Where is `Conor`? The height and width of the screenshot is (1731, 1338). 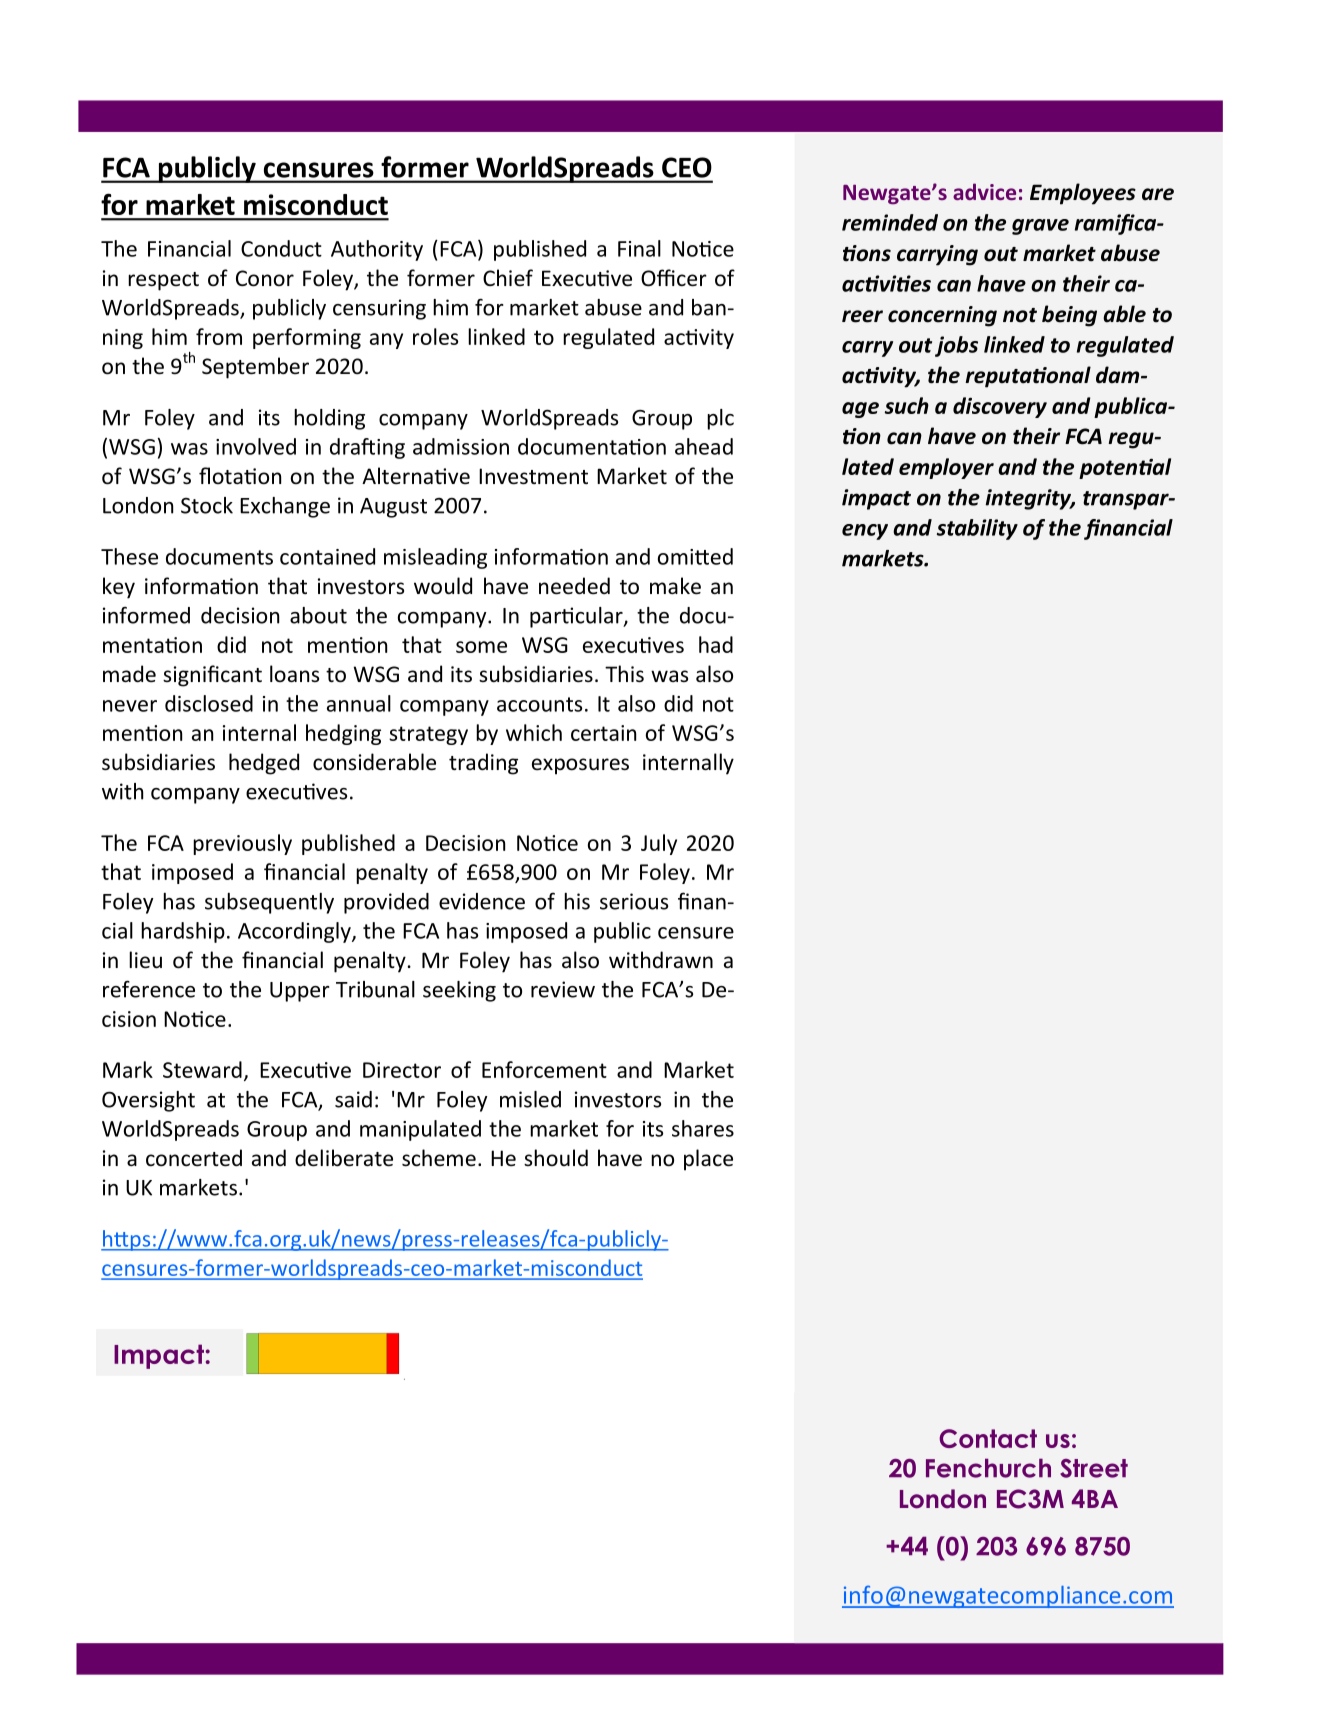 Conor is located at coordinates (265, 278).
